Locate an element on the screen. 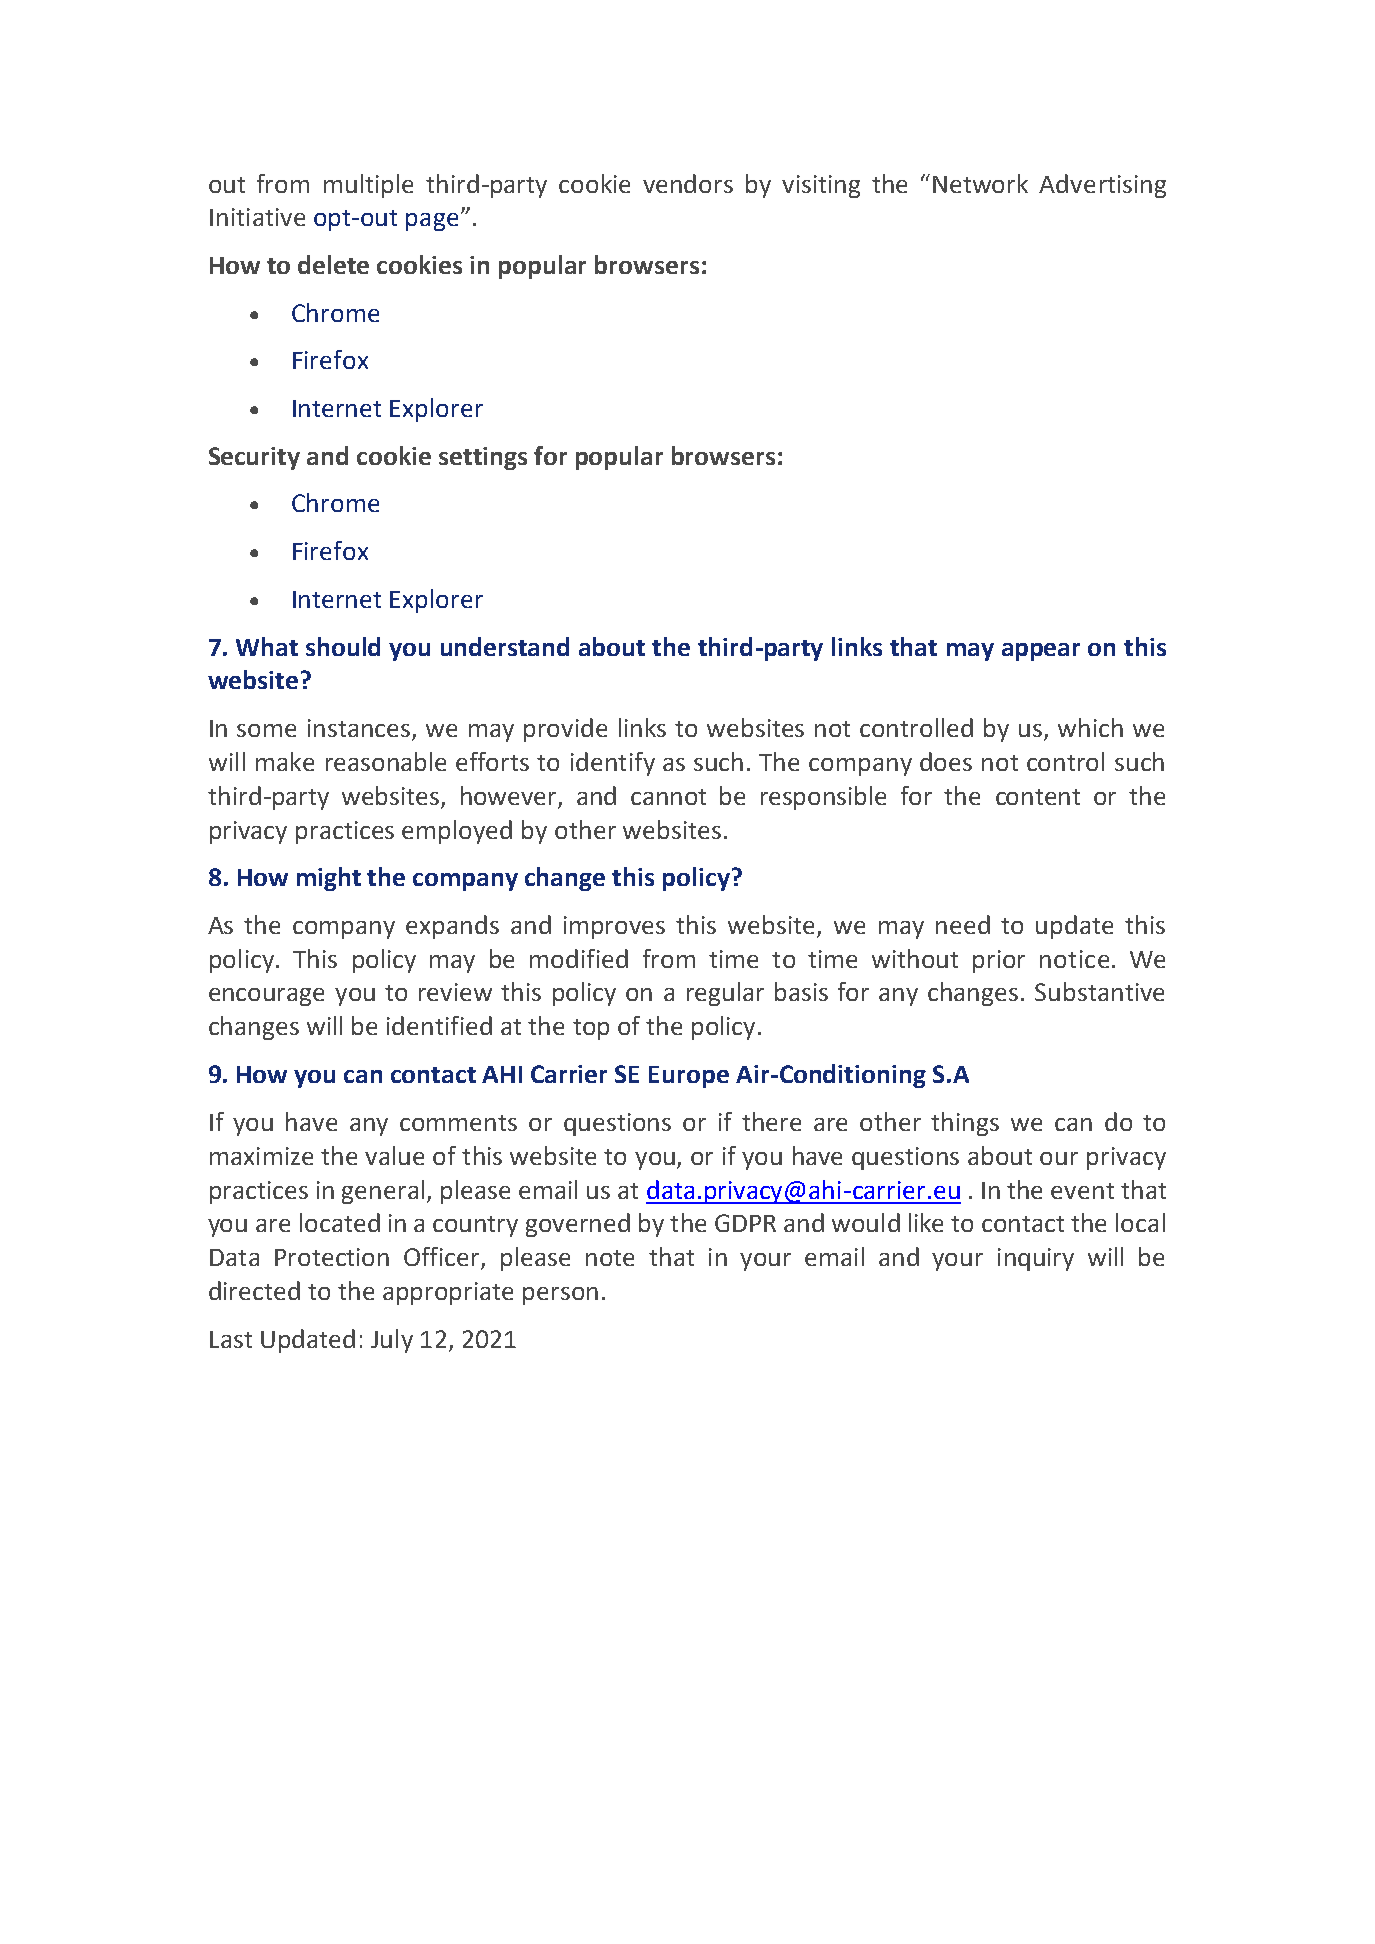  vendors is located at coordinates (688, 183).
